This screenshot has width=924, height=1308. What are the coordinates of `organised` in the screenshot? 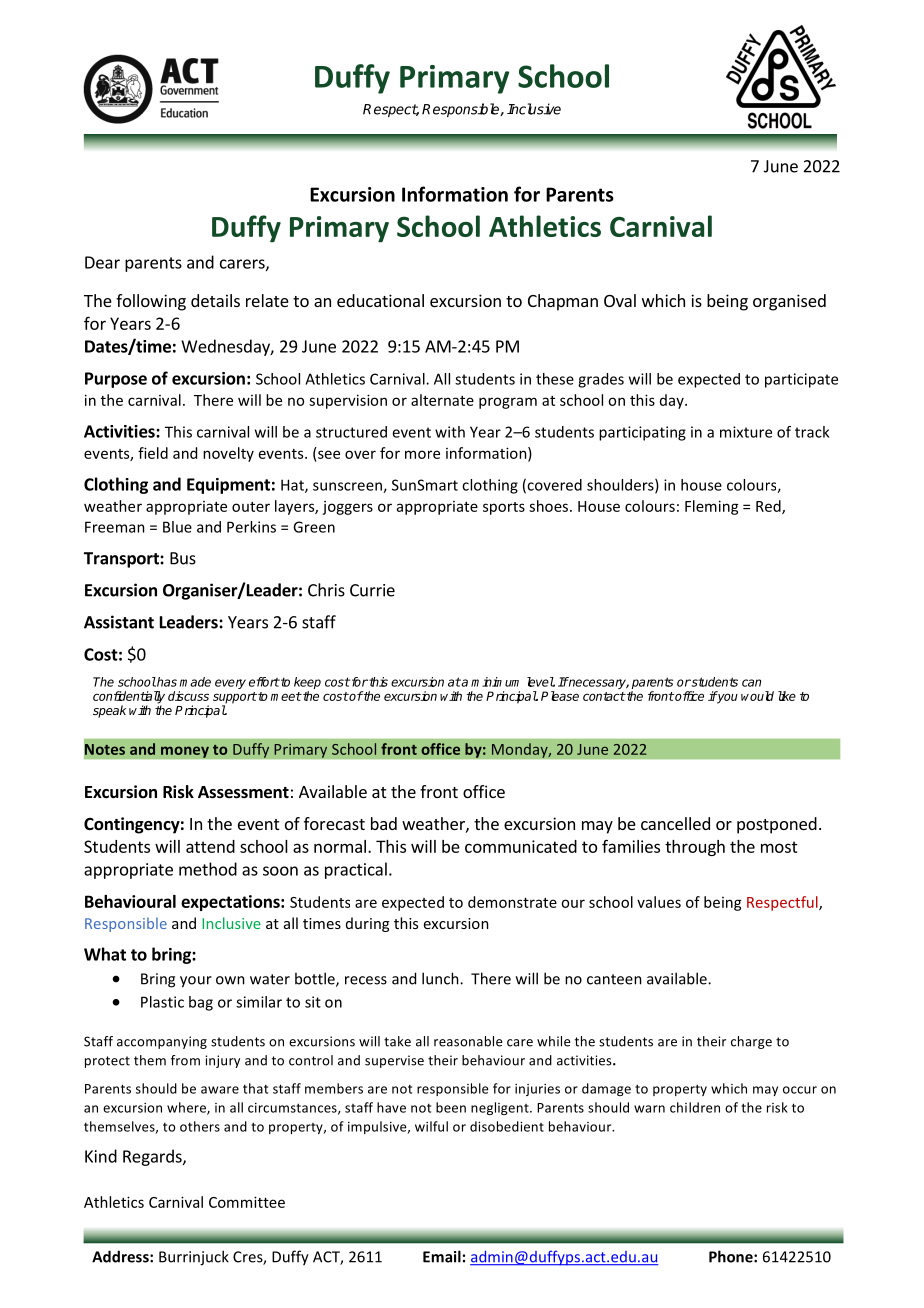 It's located at (789, 302).
